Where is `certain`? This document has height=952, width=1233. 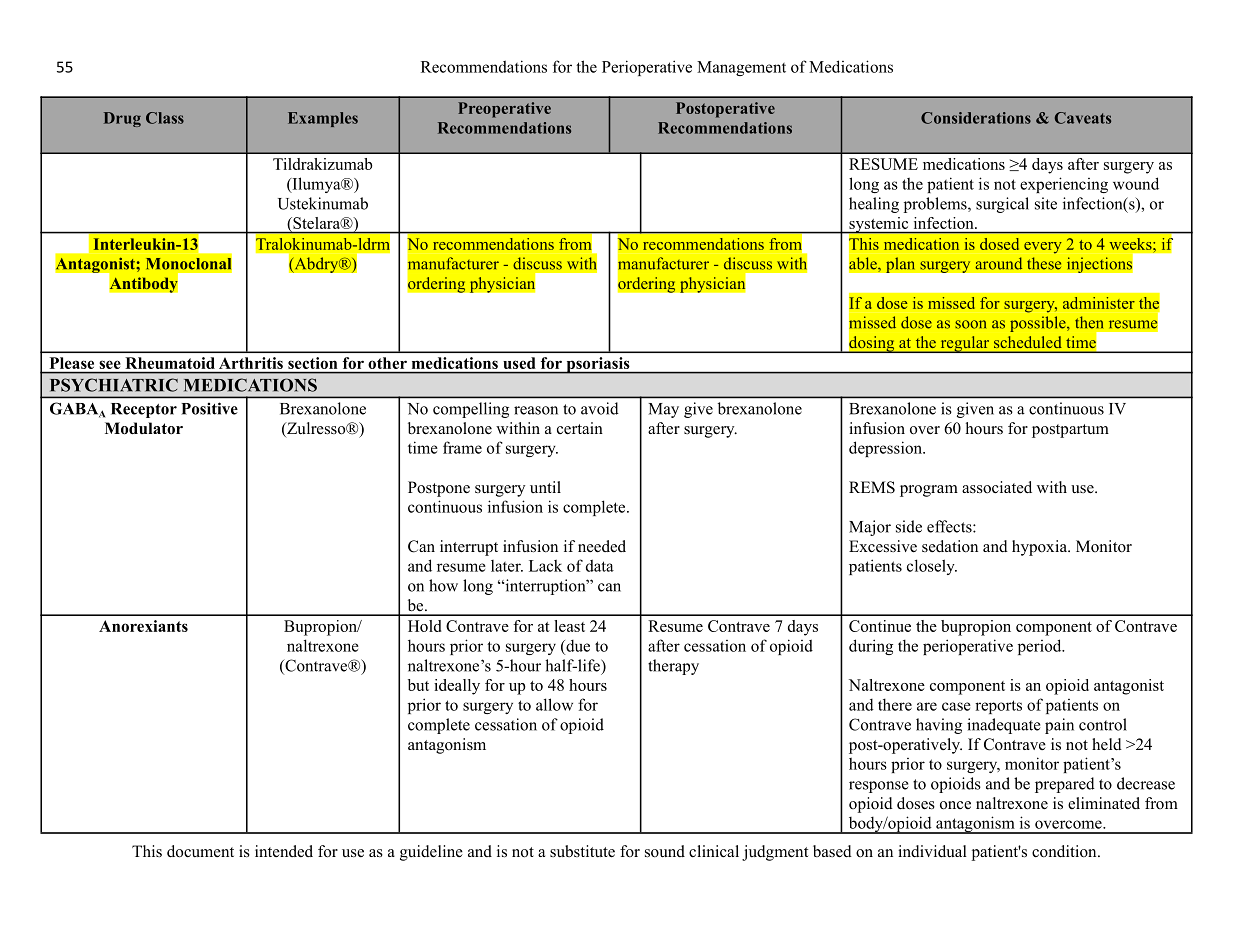
certain is located at coordinates (580, 428).
